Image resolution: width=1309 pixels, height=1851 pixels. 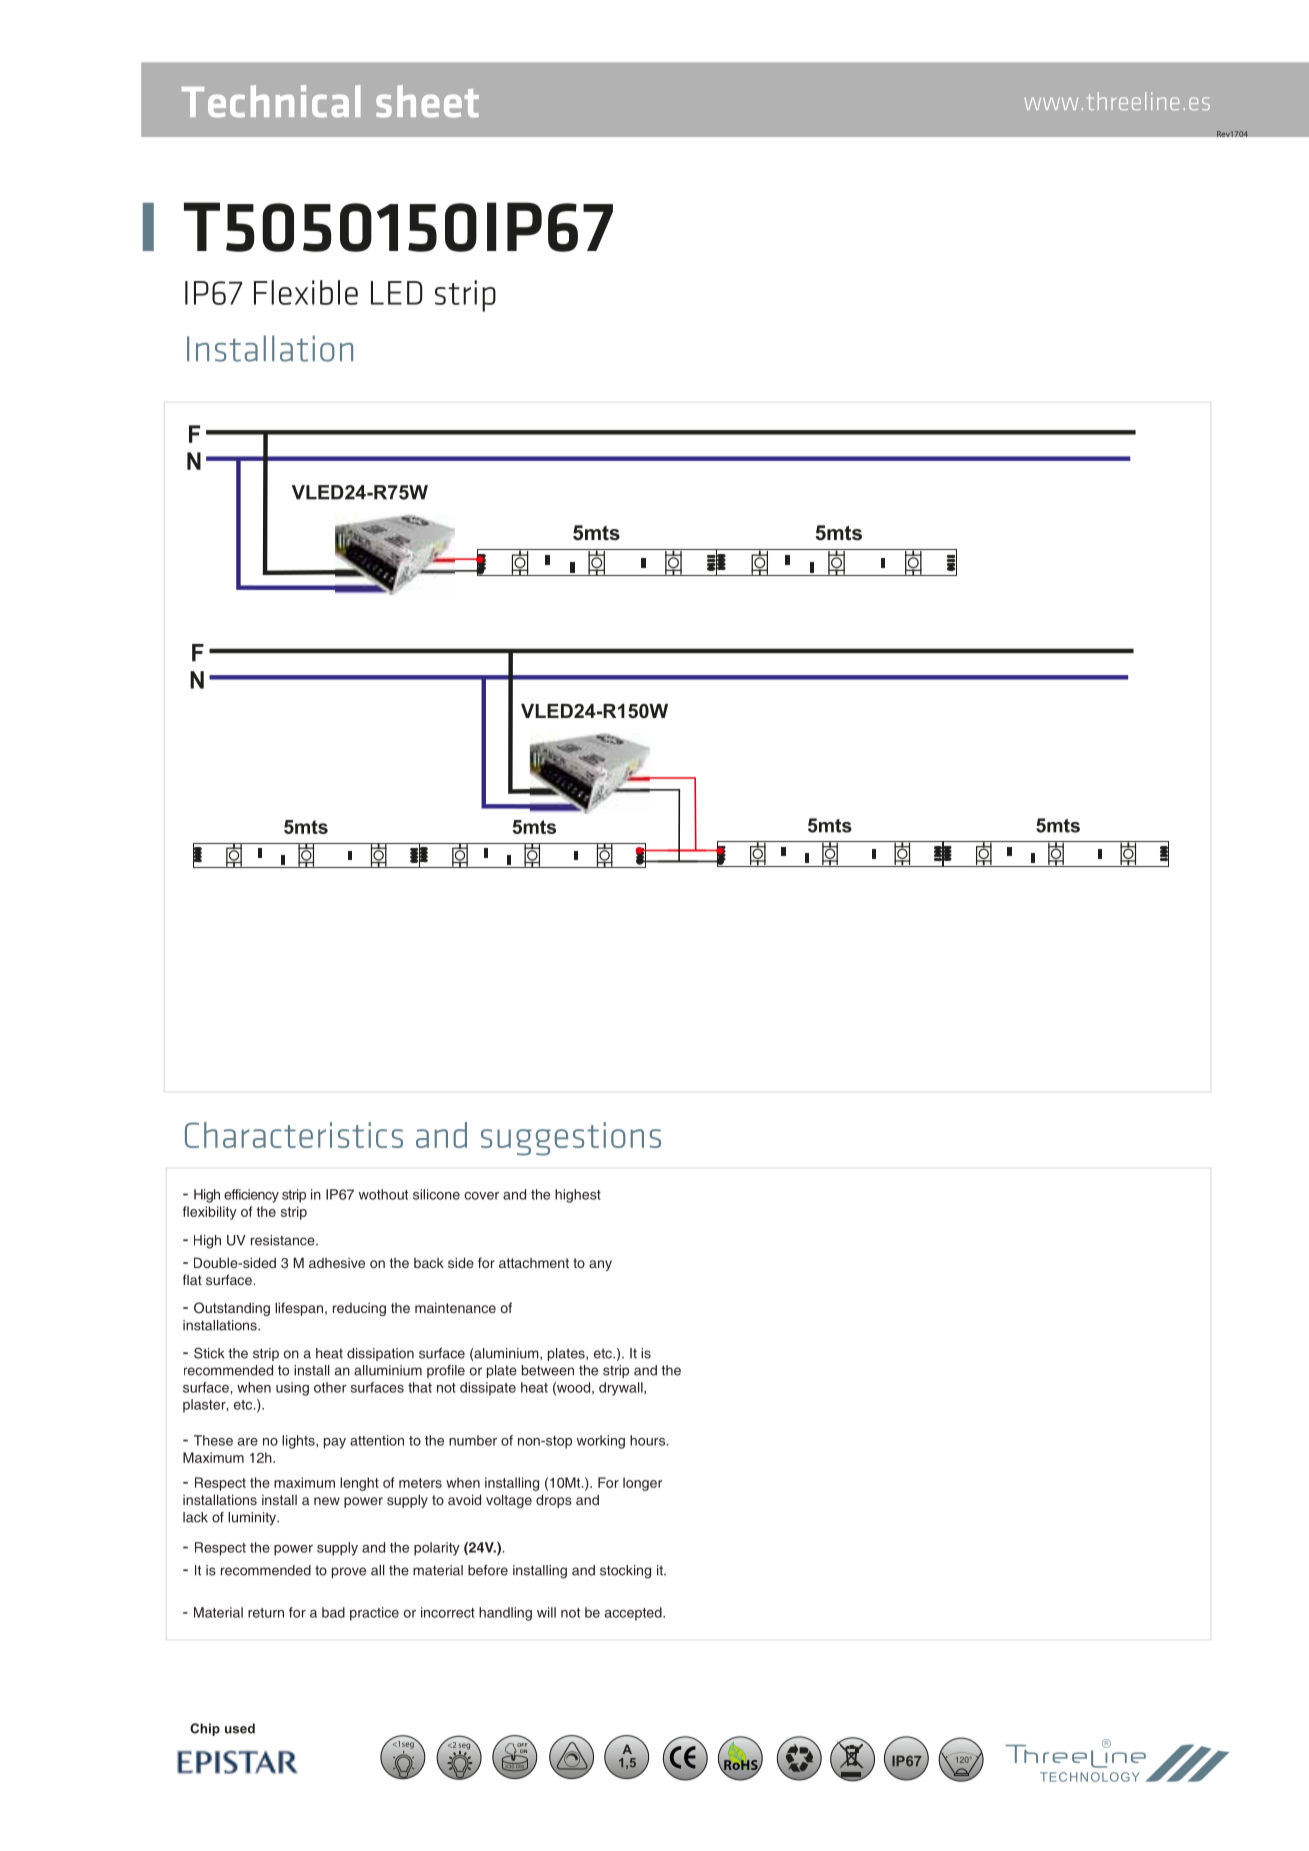 What do you see at coordinates (306, 292) in the page?
I see `Flexible` at bounding box center [306, 292].
